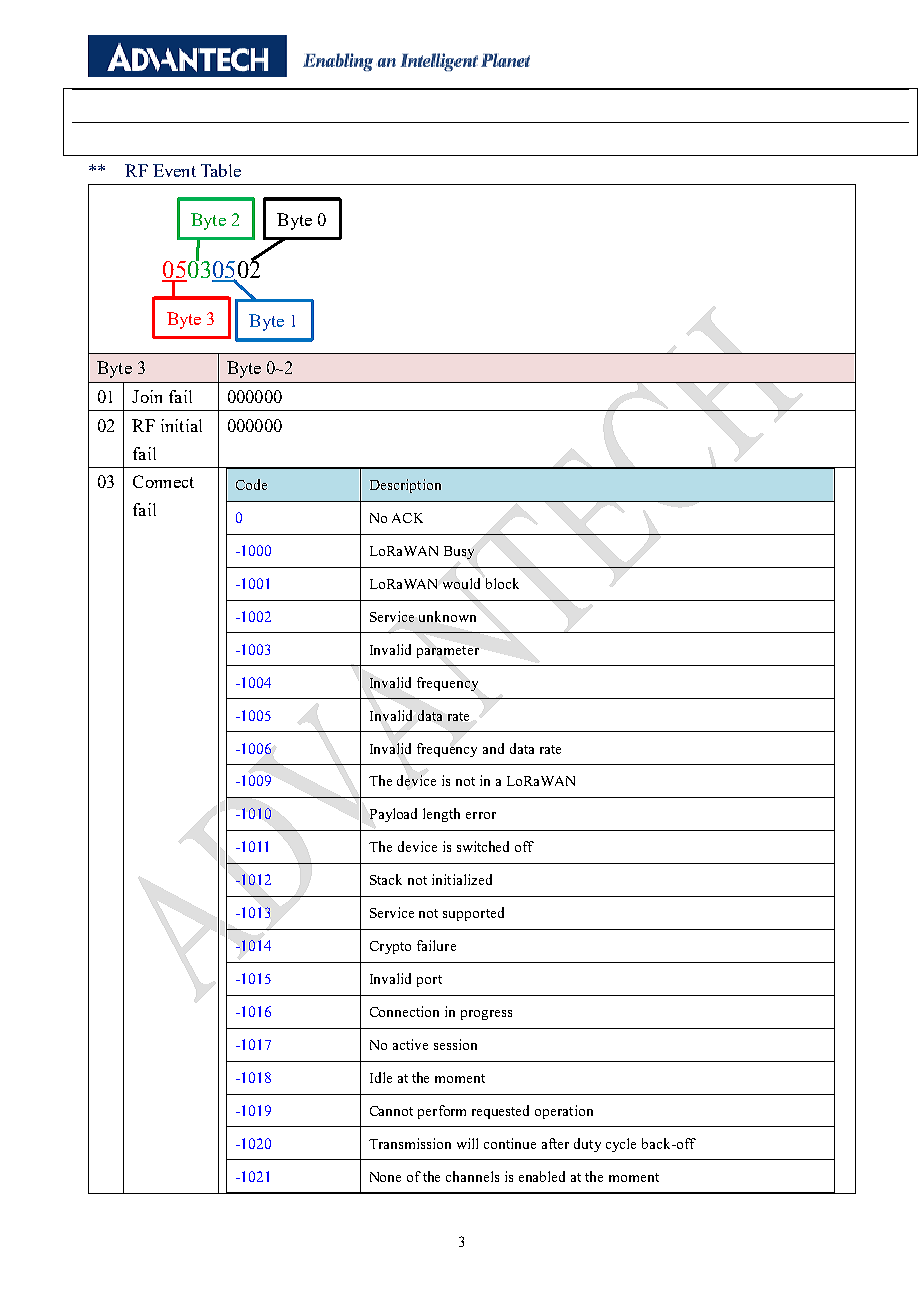 The image size is (924, 1308). What do you see at coordinates (393, 815) in the page?
I see `Payload` at bounding box center [393, 815].
